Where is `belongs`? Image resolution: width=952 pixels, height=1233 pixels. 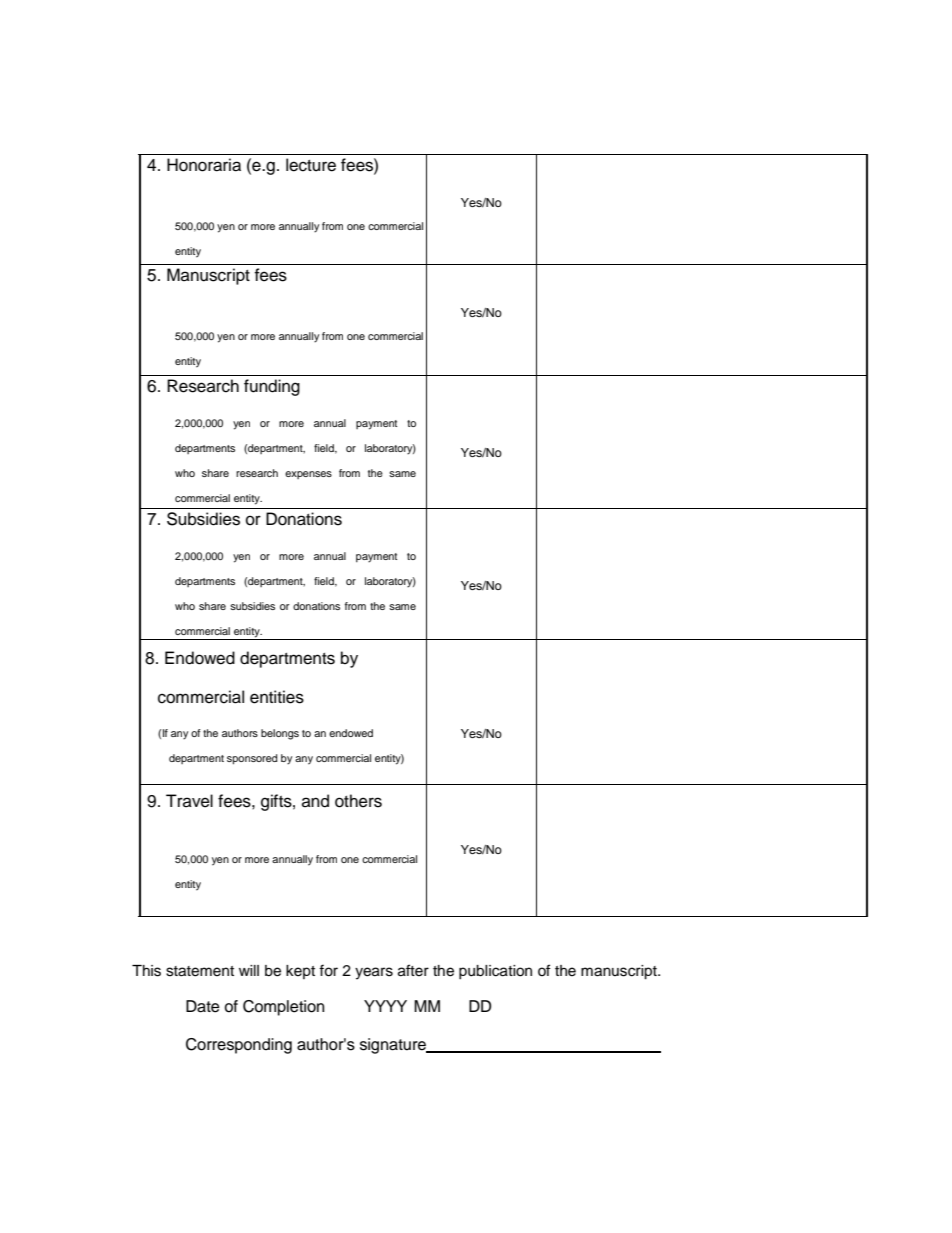 belongs is located at coordinates (280, 734).
